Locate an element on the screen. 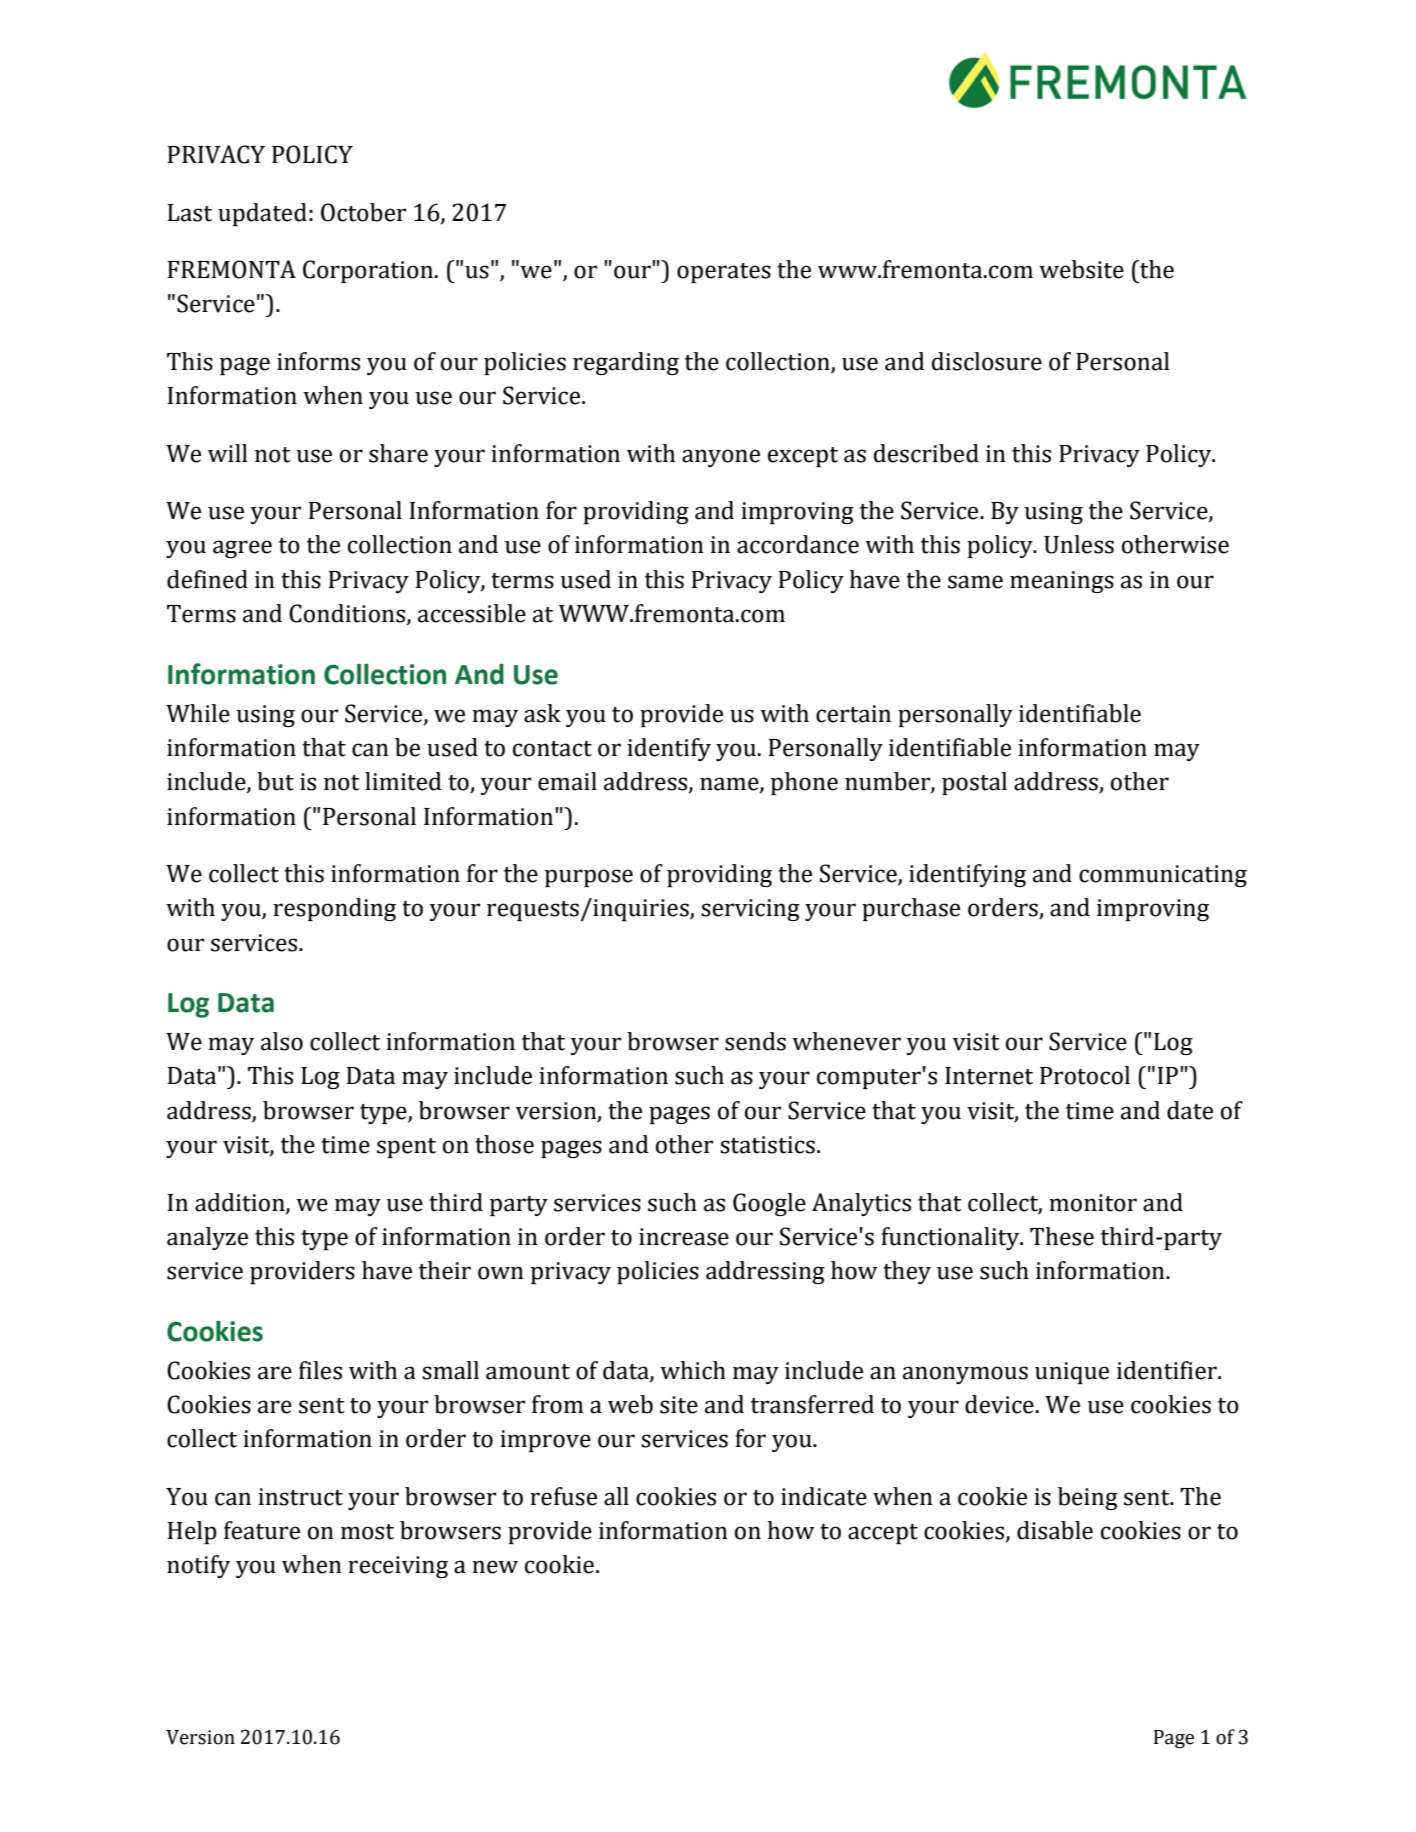  operates is located at coordinates (724, 273).
